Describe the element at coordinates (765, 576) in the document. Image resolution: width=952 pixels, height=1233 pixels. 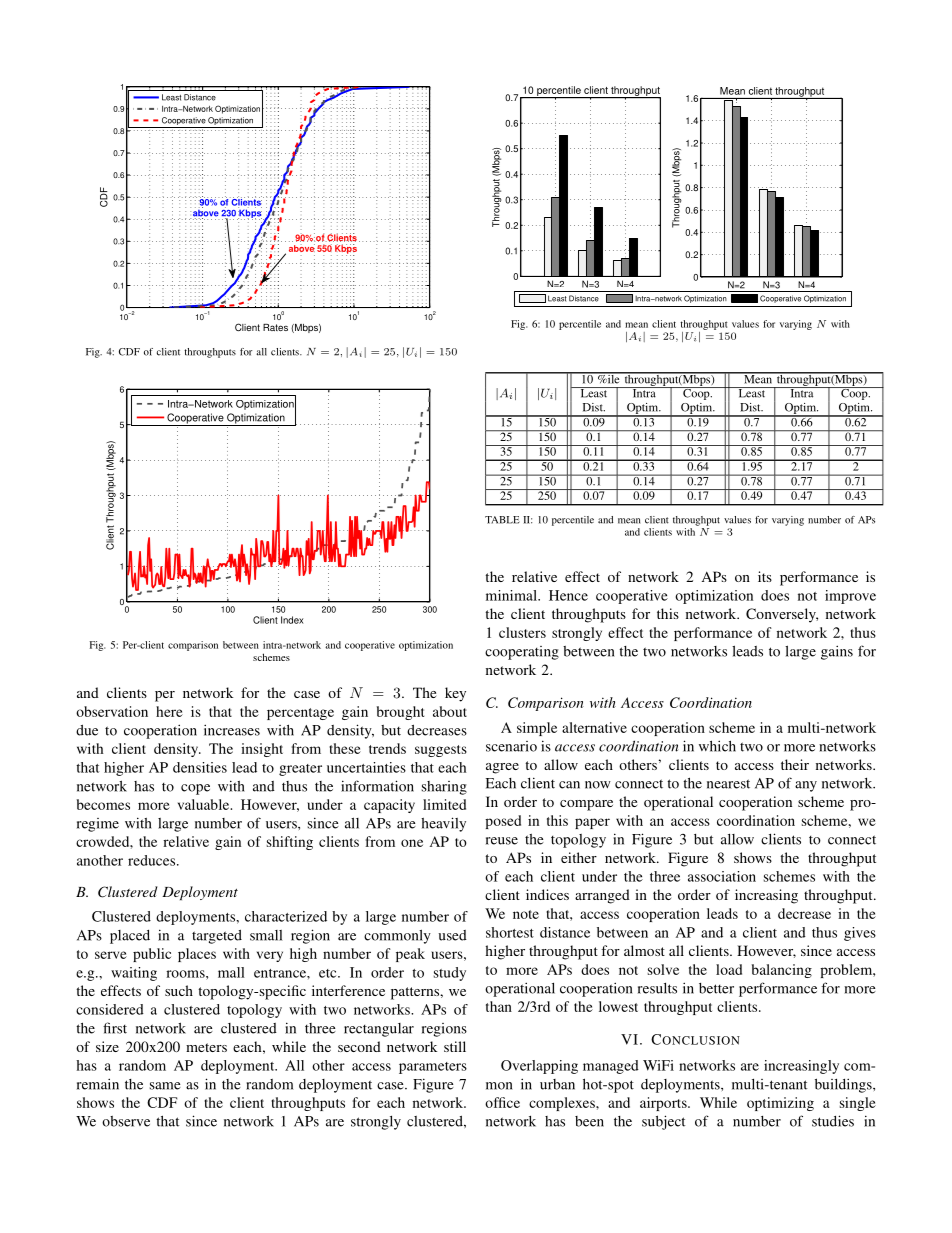
I see `its` at that location.
